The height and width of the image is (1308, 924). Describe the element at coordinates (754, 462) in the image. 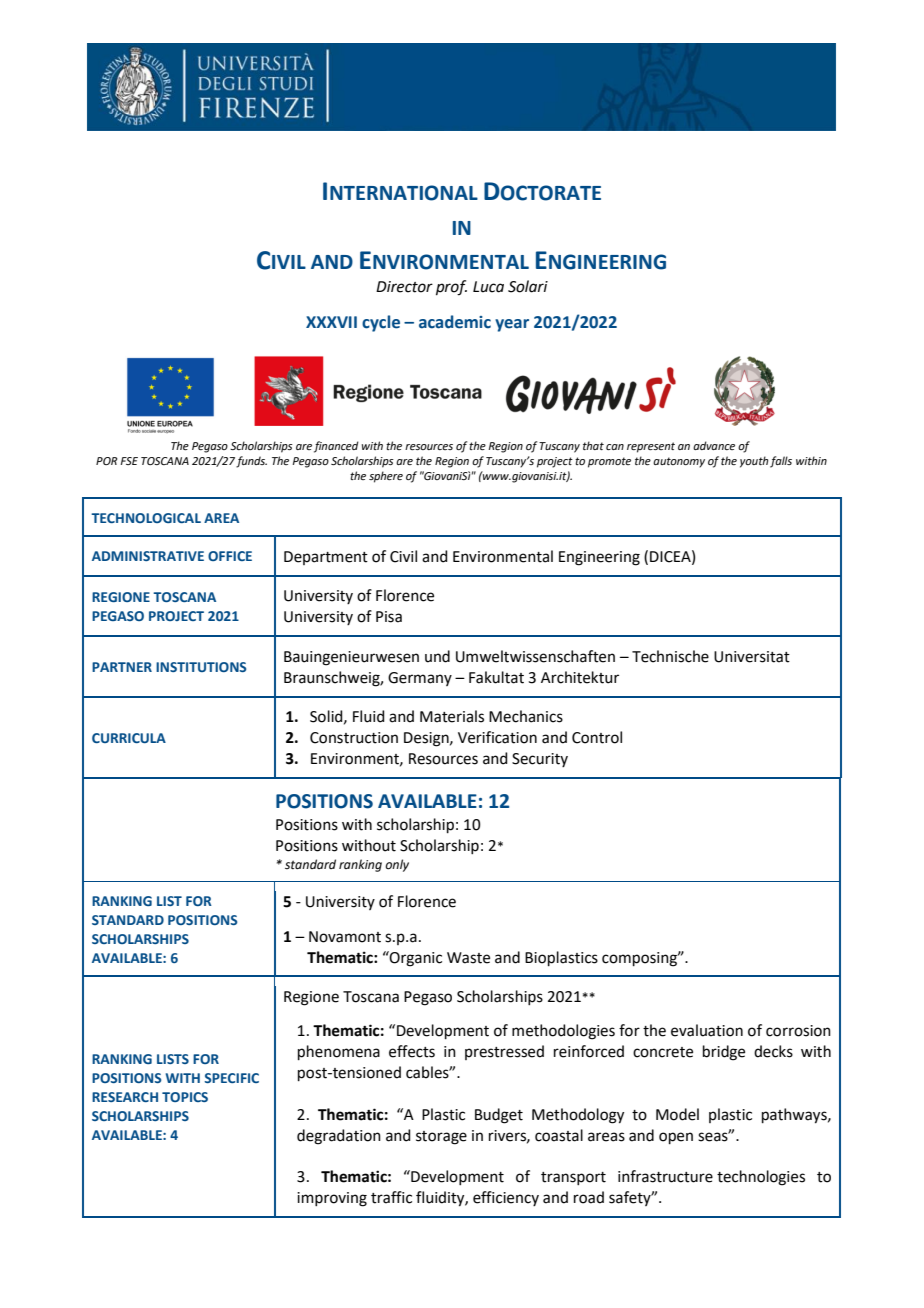

I see `youth` at that location.
